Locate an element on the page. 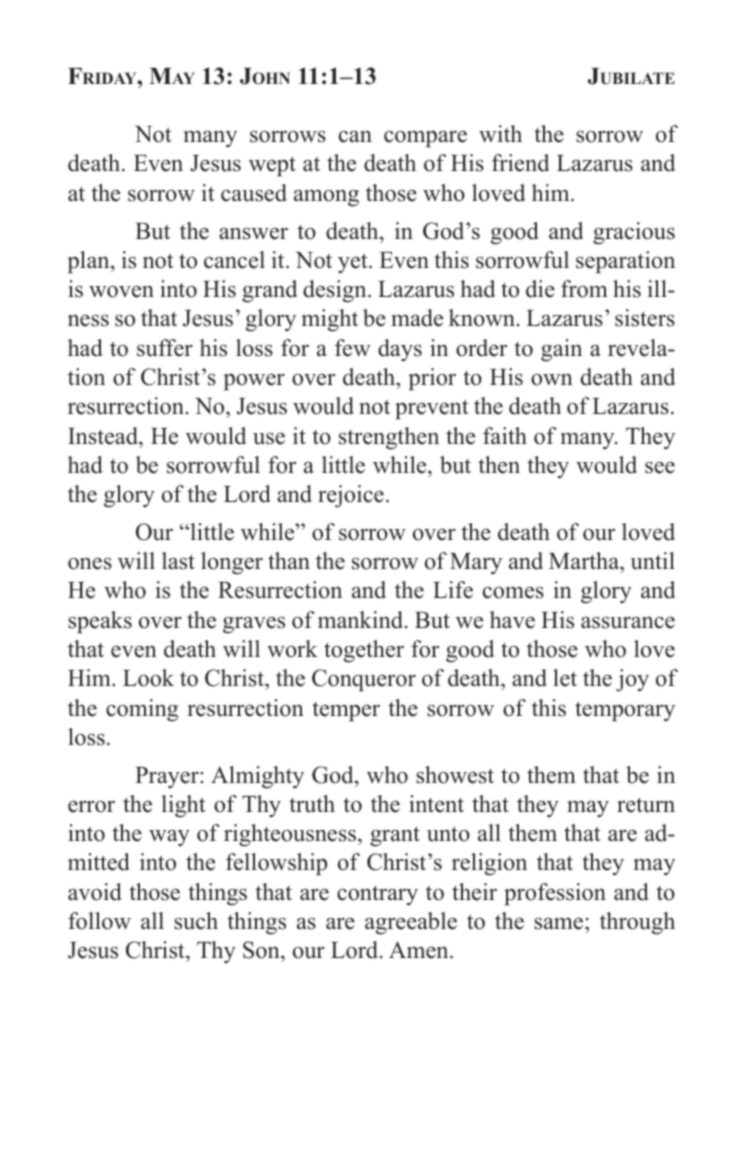 The width and height of the image is (743, 1149). rejoice is located at coordinates (351, 496).
